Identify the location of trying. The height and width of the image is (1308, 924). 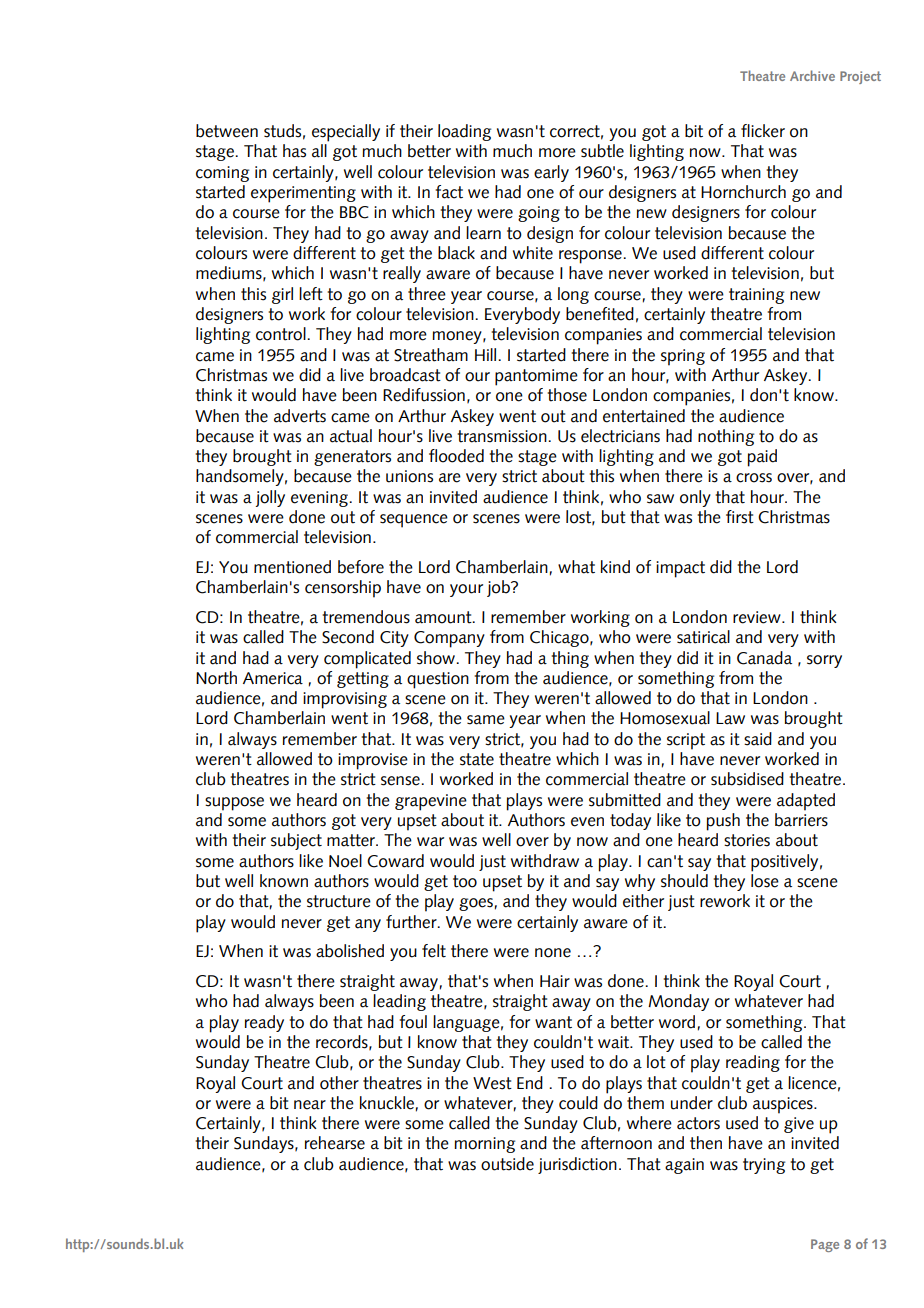
(764, 1166).
